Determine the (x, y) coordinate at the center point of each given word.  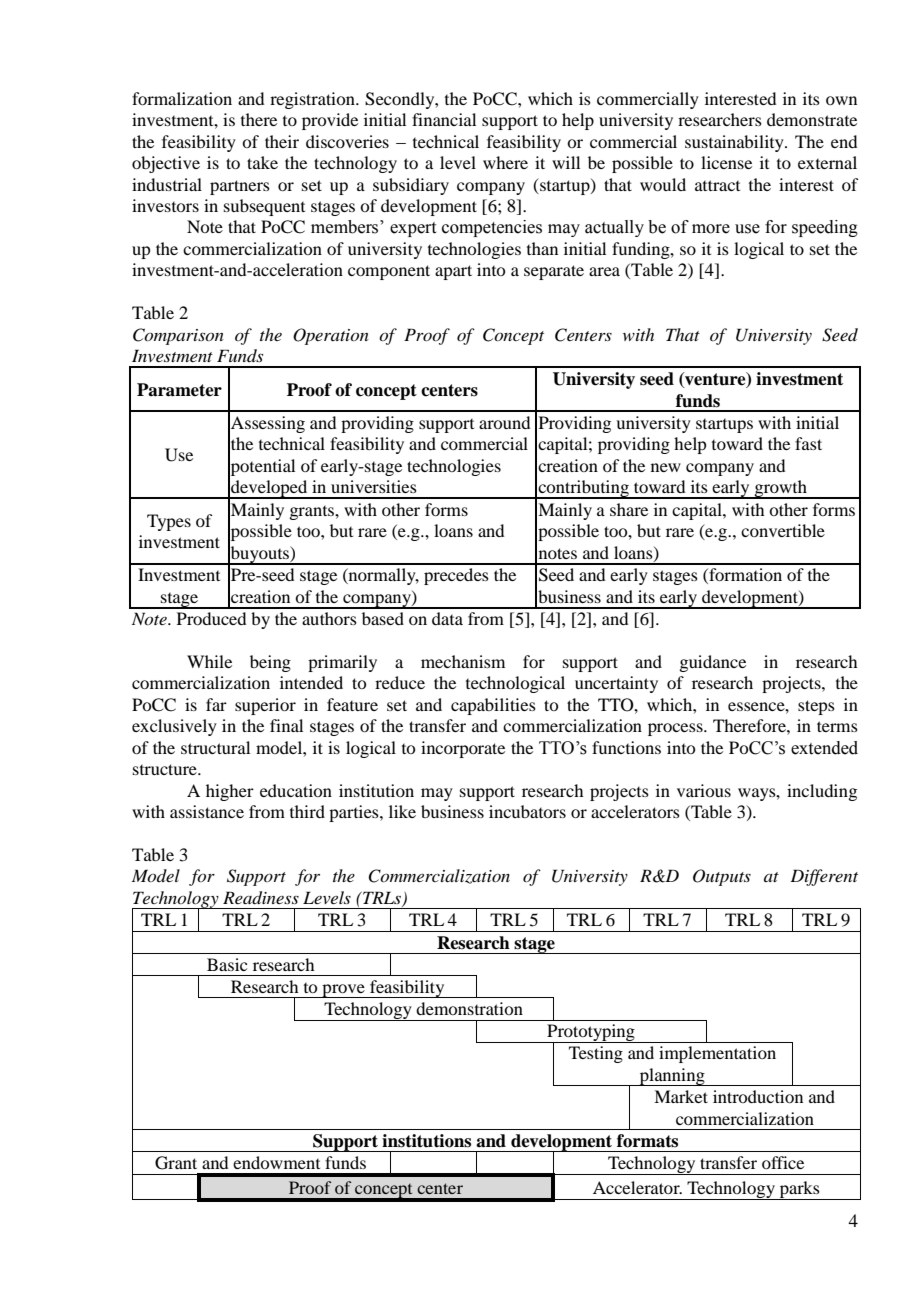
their (282, 141)
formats (647, 1141)
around (504, 422)
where (505, 162)
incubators (527, 811)
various (704, 790)
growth (780, 489)
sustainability (735, 143)
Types (169, 522)
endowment (276, 1162)
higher (230, 792)
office (783, 1162)
